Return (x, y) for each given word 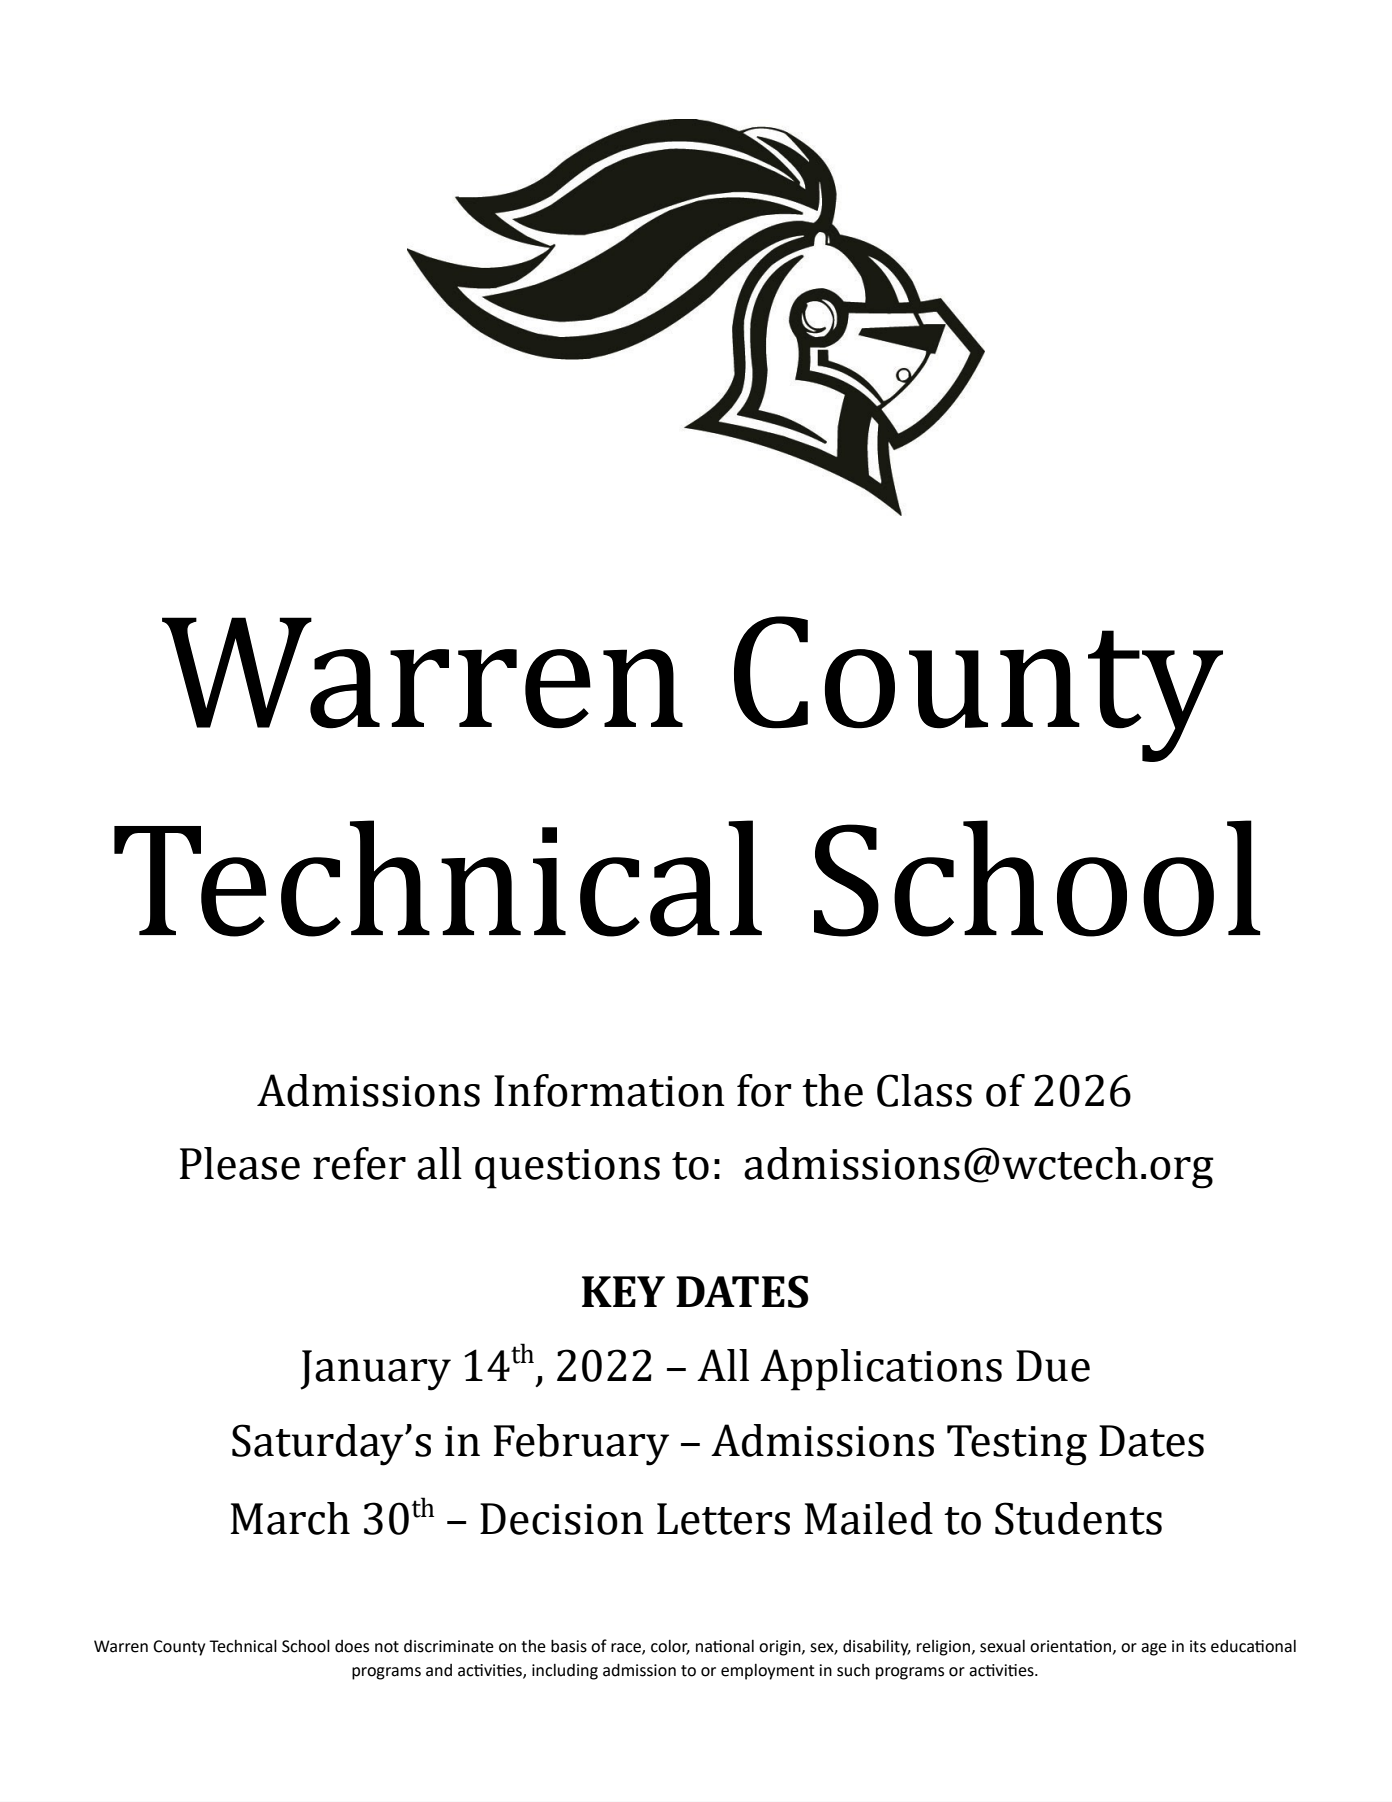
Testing (1017, 1445)
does (352, 1646)
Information (609, 1090)
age (1154, 1649)
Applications (881, 1370)
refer (359, 1163)
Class (924, 1090)
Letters (723, 1519)
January (375, 1370)
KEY (623, 1291)
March (290, 1518)
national (725, 1646)
